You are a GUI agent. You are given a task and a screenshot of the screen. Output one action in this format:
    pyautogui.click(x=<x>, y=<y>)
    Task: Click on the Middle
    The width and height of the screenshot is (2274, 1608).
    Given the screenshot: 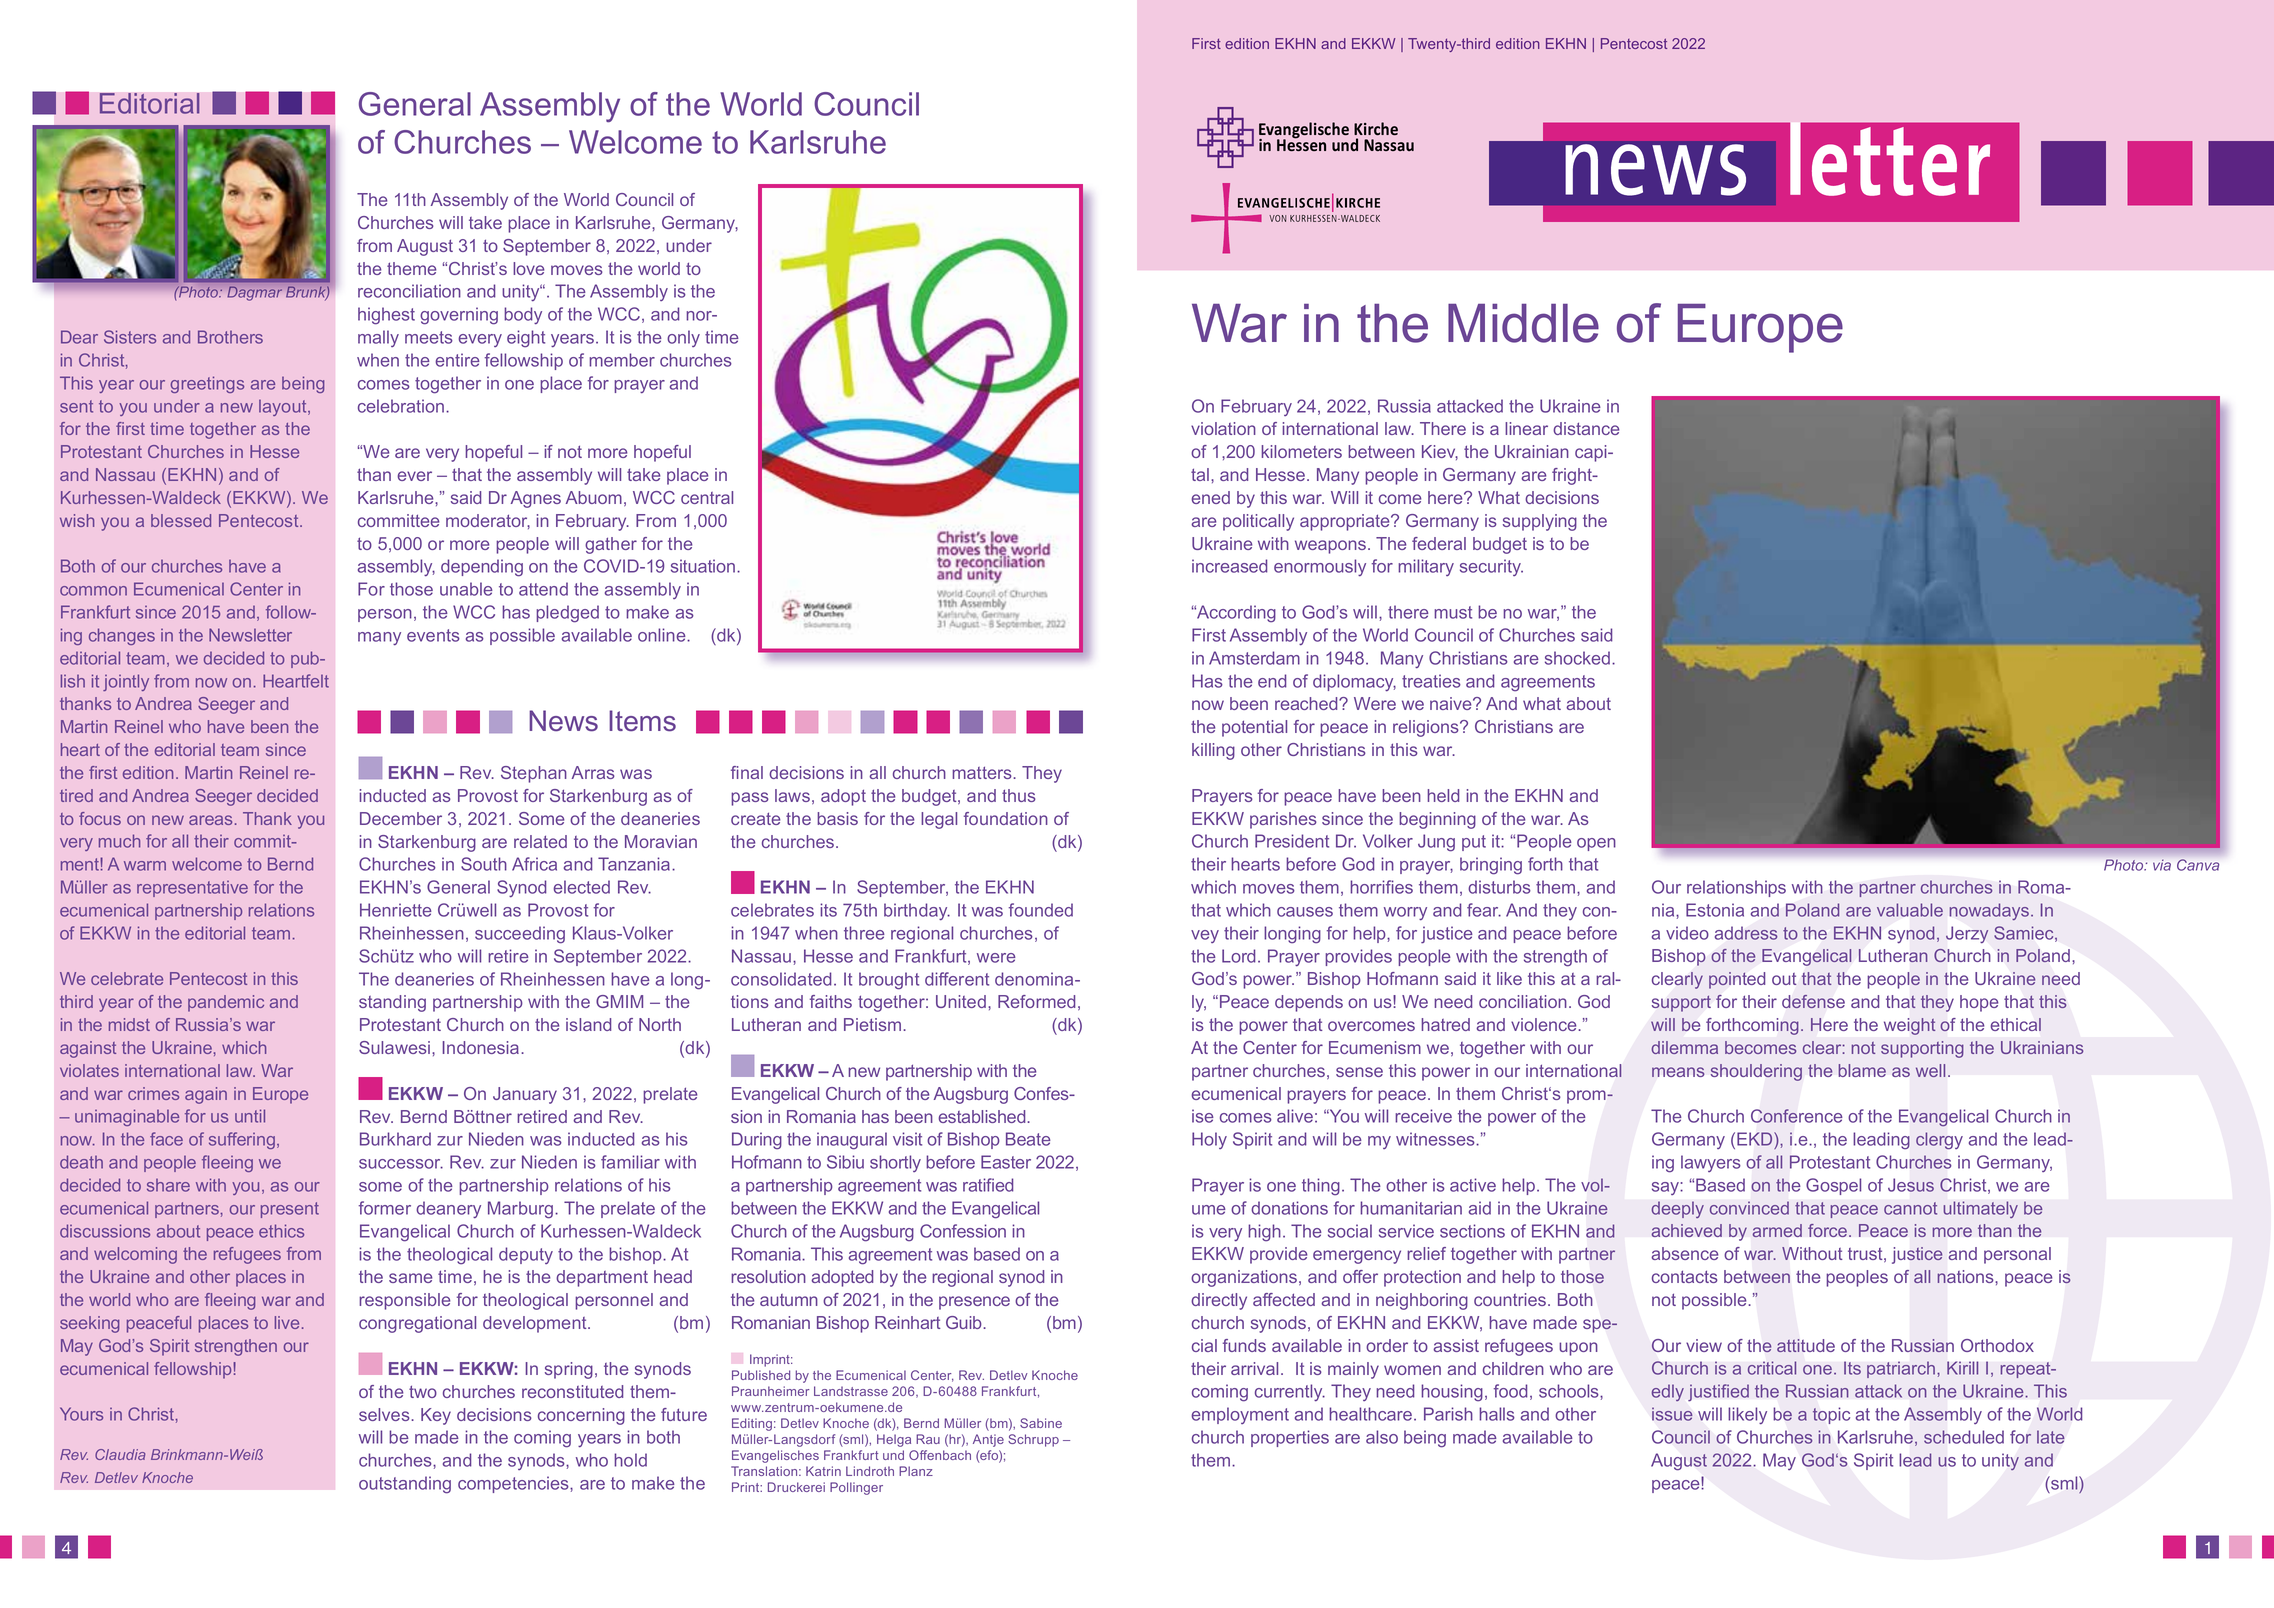 What is the action you would take?
    pyautogui.click(x=1523, y=323)
